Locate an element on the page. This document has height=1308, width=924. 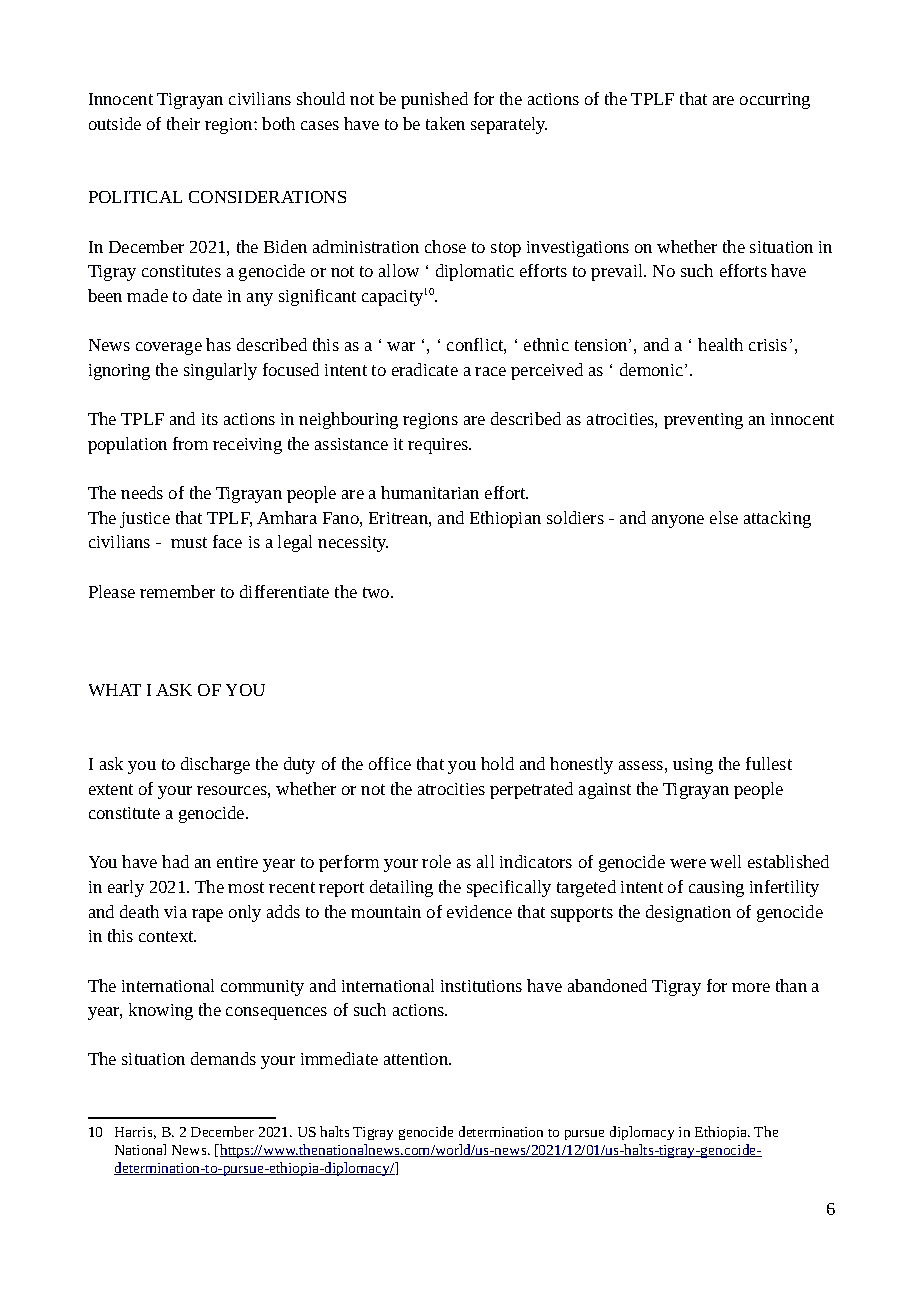
occurring is located at coordinates (775, 101).
